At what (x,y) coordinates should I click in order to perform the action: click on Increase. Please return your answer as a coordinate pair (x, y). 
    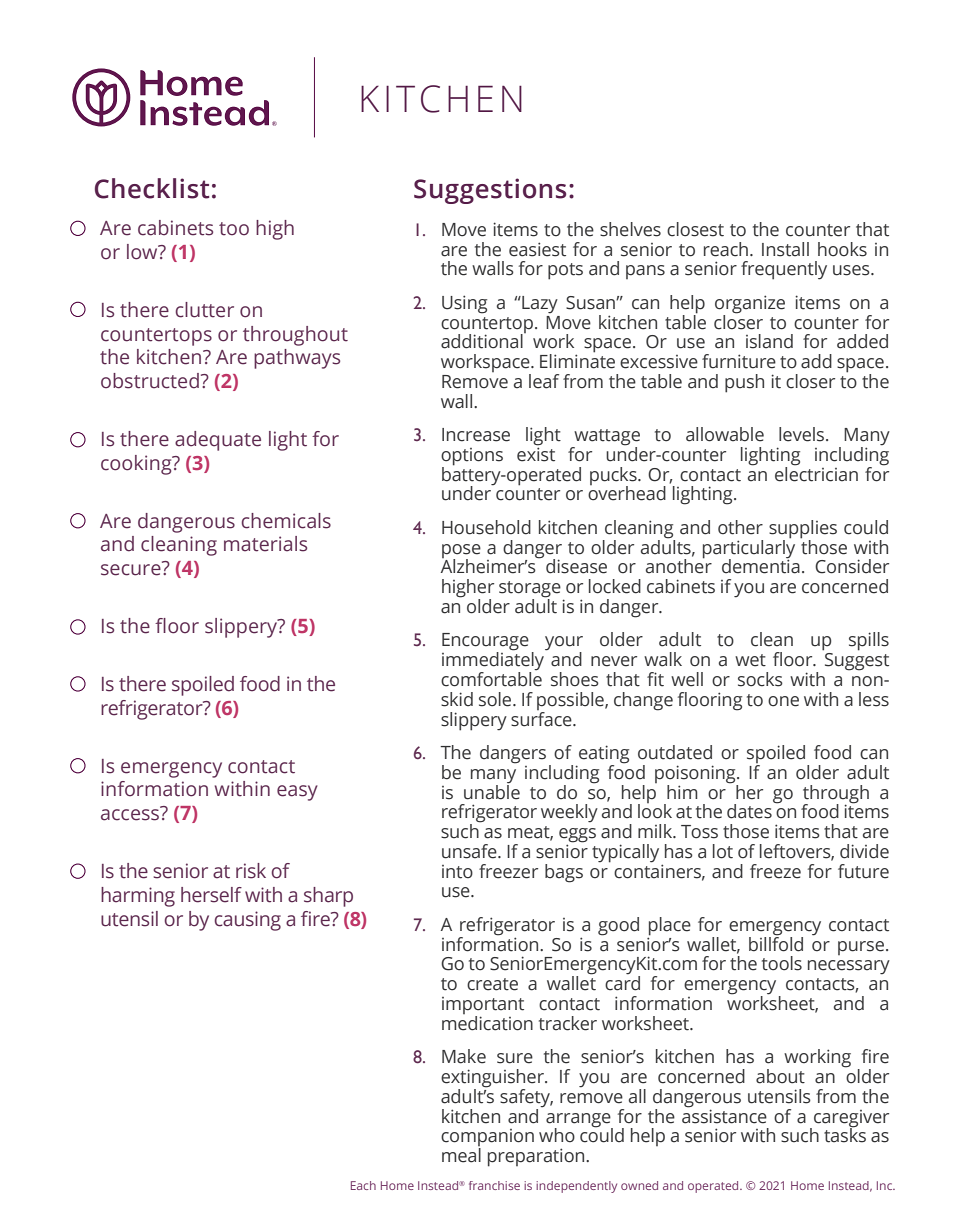
    Looking at the image, I should click on (476, 435).
